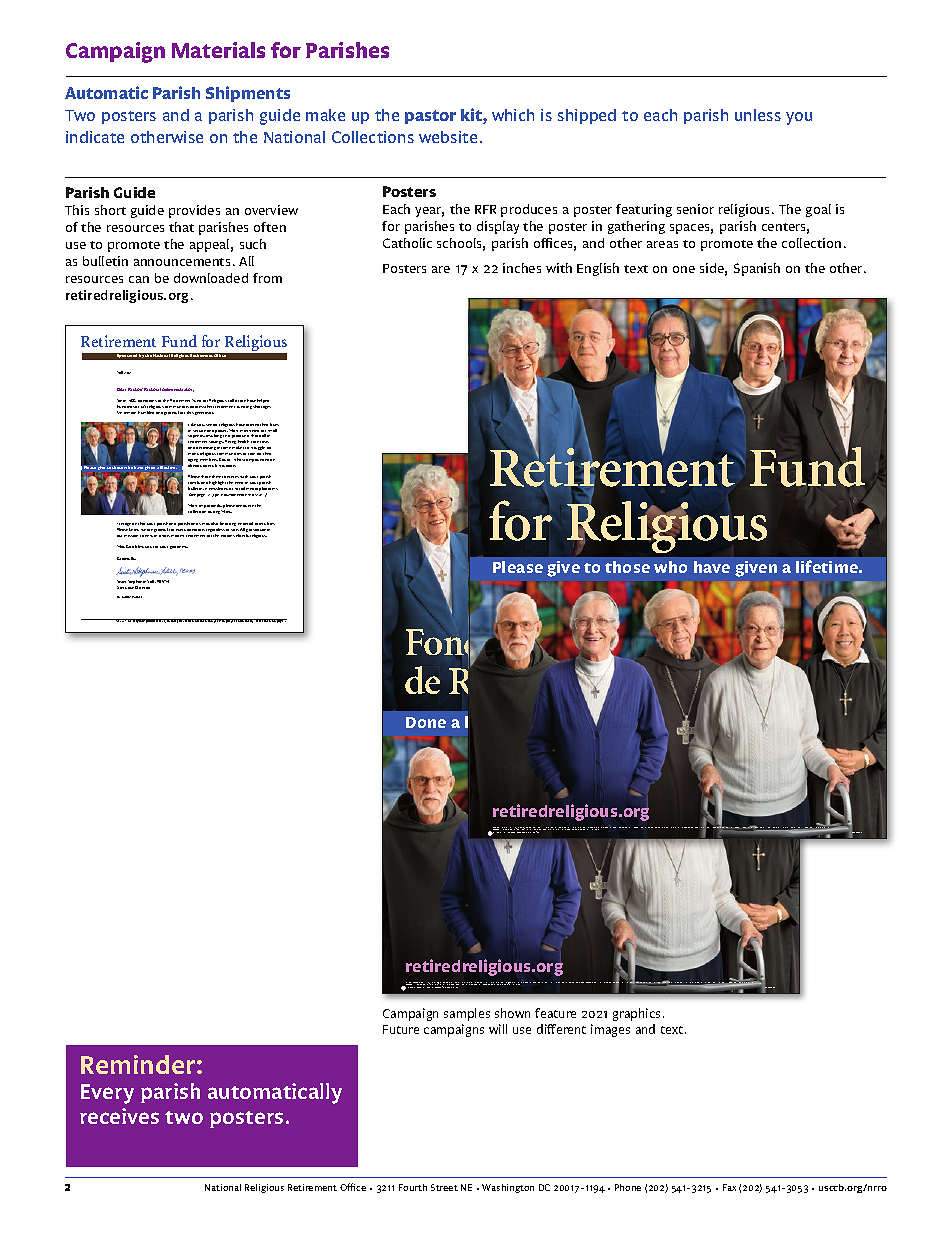  Describe the element at coordinates (444, 1187) in the image. I see `Street` at that location.
